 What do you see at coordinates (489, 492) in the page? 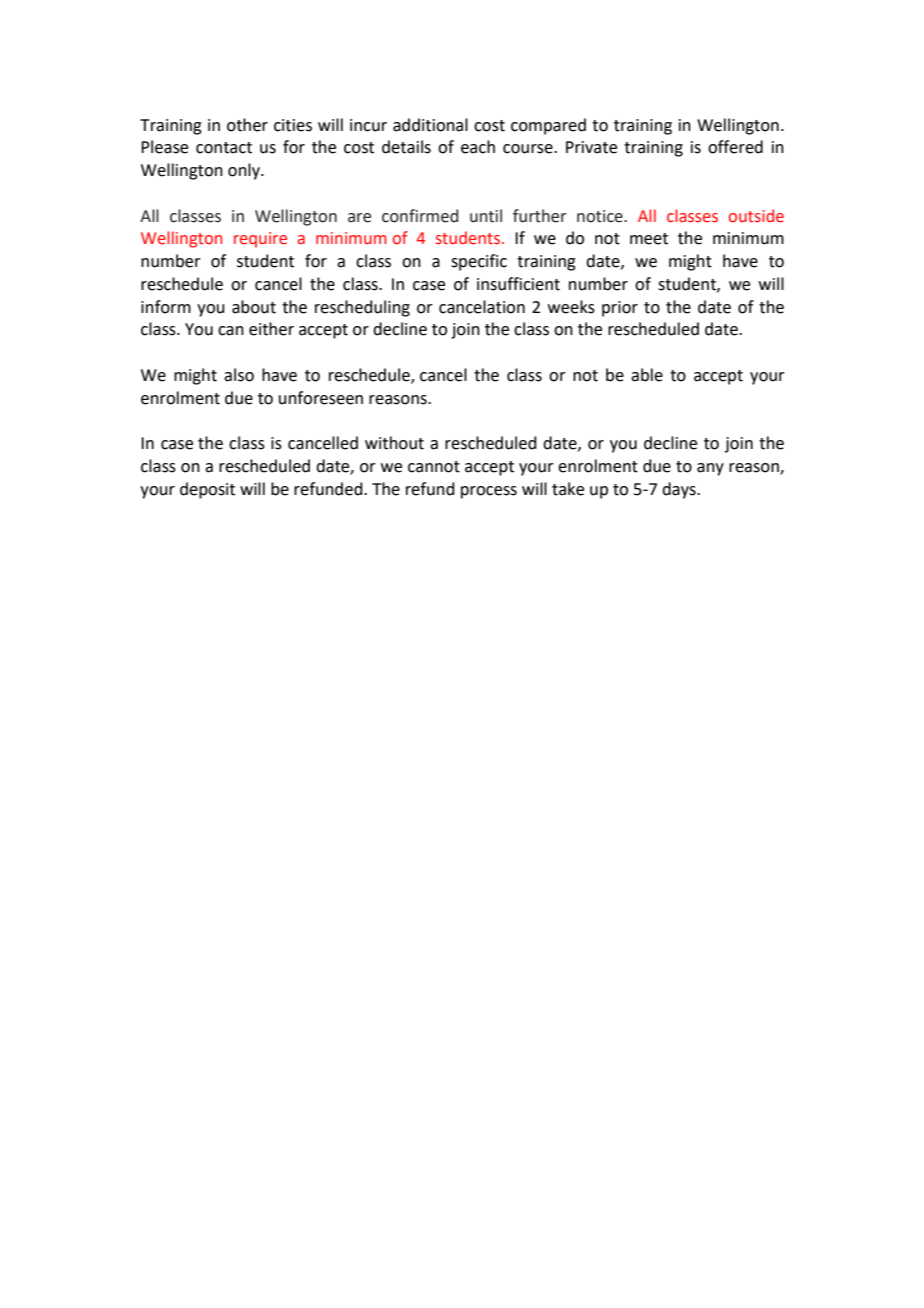
I see `process` at bounding box center [489, 492].
